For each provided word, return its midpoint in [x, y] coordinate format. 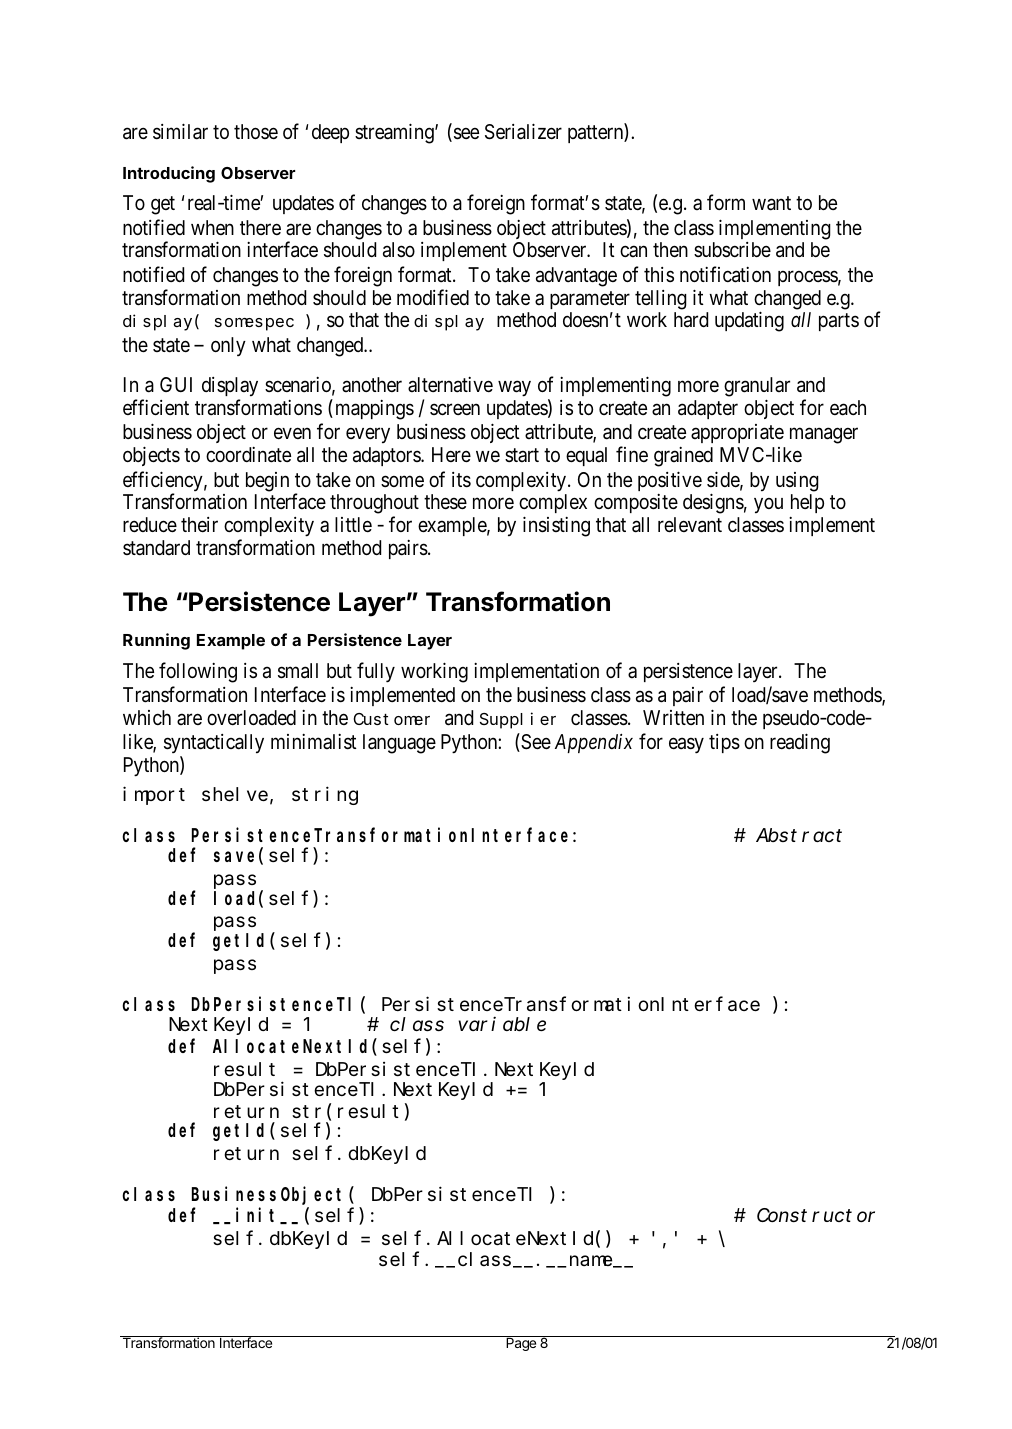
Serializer [523, 131]
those [256, 131]
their [199, 524]
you [768, 506]
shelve [235, 794]
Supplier [518, 720]
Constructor [816, 1215]
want [771, 204]
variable [502, 1024]
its [461, 480]
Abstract [799, 835]
